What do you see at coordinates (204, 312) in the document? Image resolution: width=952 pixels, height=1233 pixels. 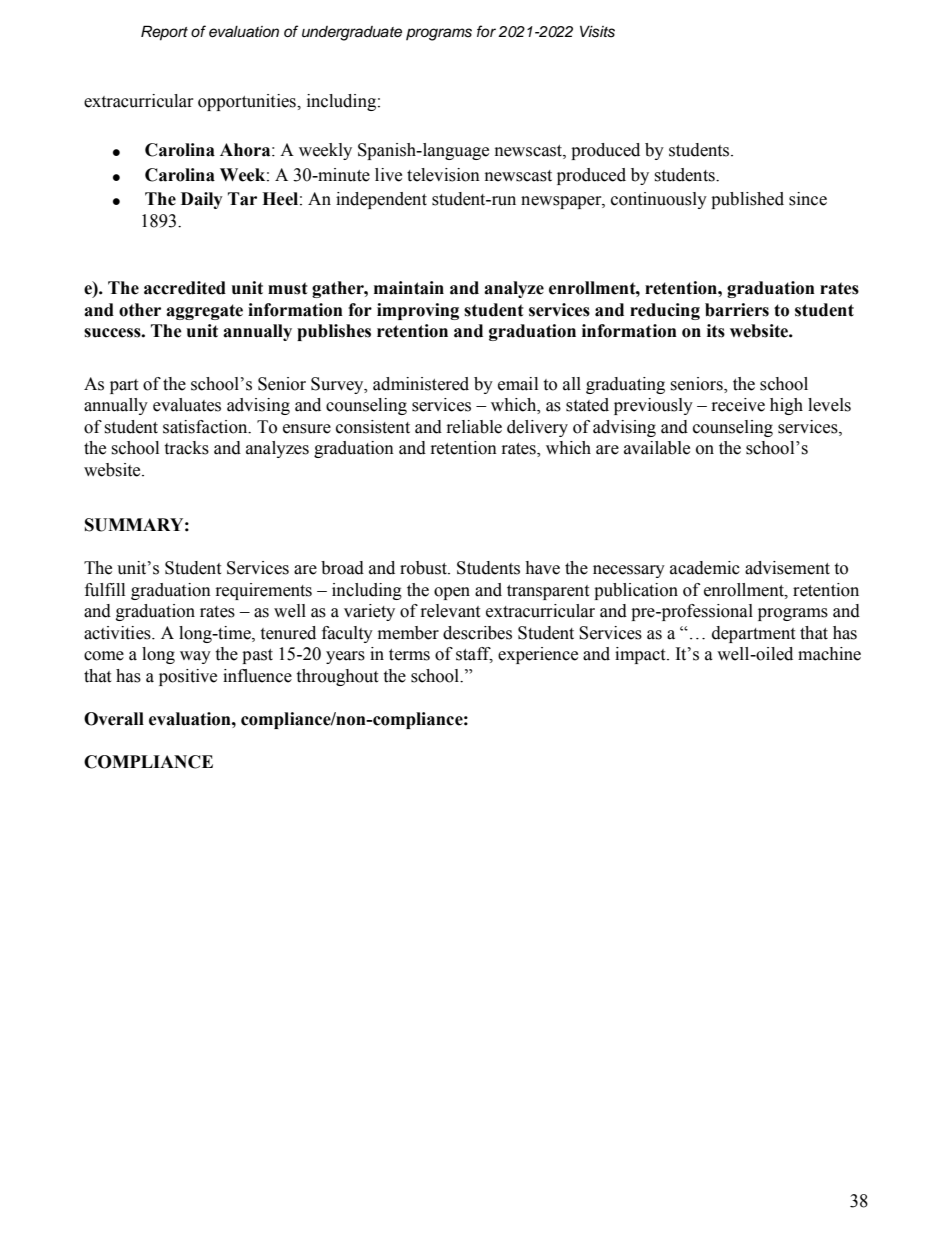 I see `aggregate` at bounding box center [204, 312].
